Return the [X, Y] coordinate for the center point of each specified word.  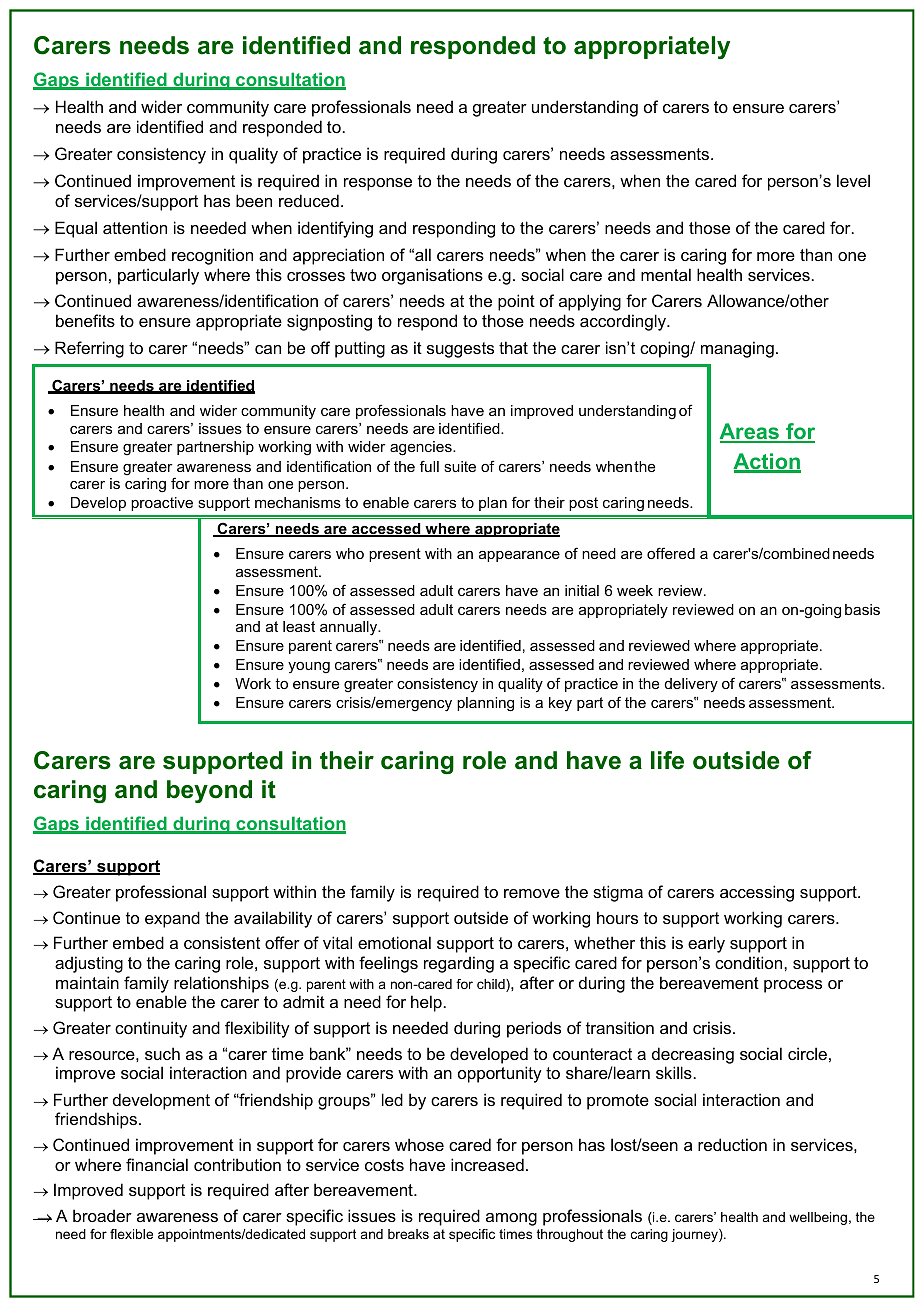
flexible [131, 1234]
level [853, 180]
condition [750, 962]
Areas [750, 432]
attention [135, 227]
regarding [459, 964]
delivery [691, 685]
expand [172, 919]
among [511, 1219]
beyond [209, 791]
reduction [732, 1144]
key [560, 704]
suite [460, 466]
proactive [162, 504]
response [378, 184]
